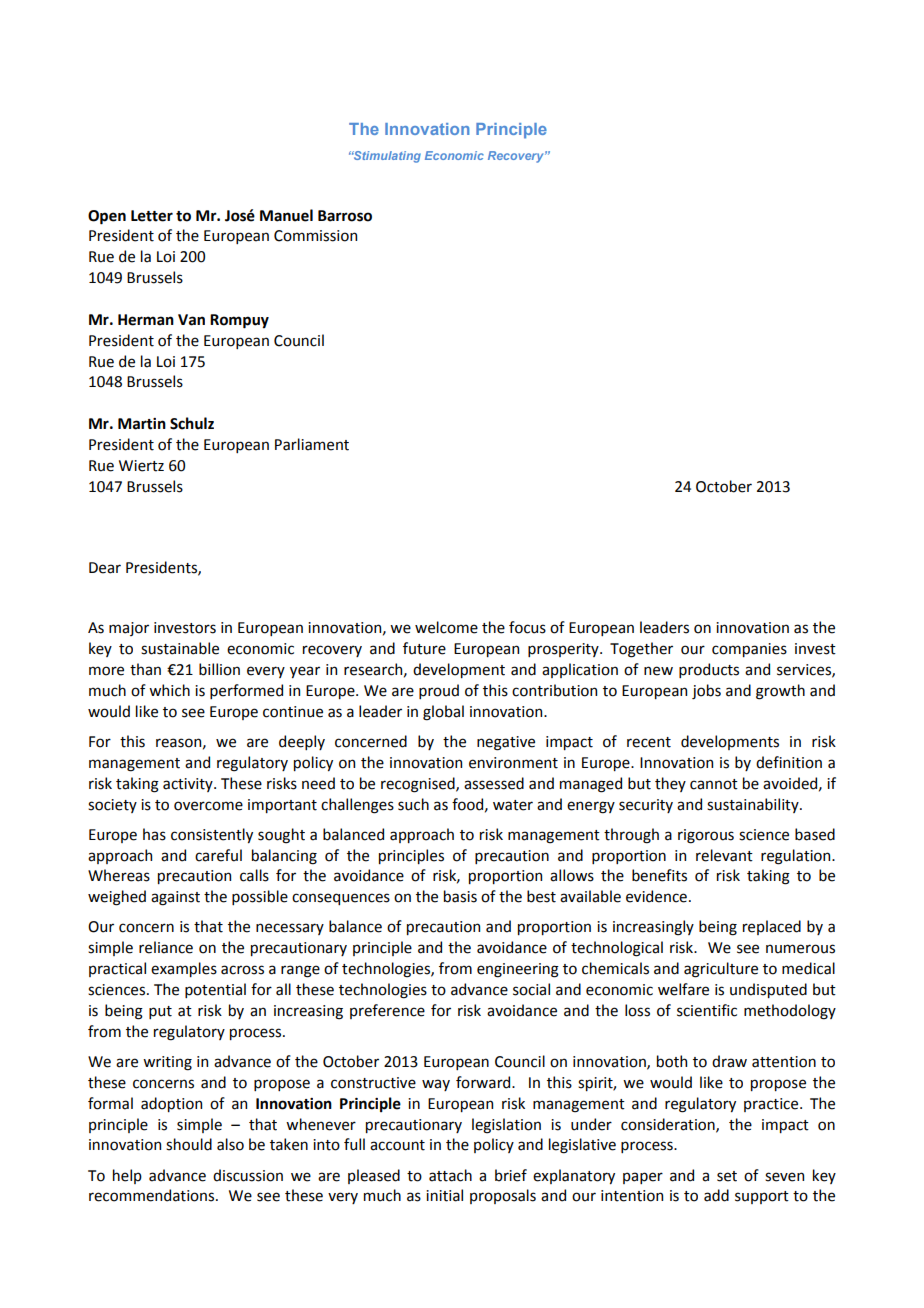 This document has width=924, height=1308. What do you see at coordinates (424, 648) in the document?
I see `future` at bounding box center [424, 648].
